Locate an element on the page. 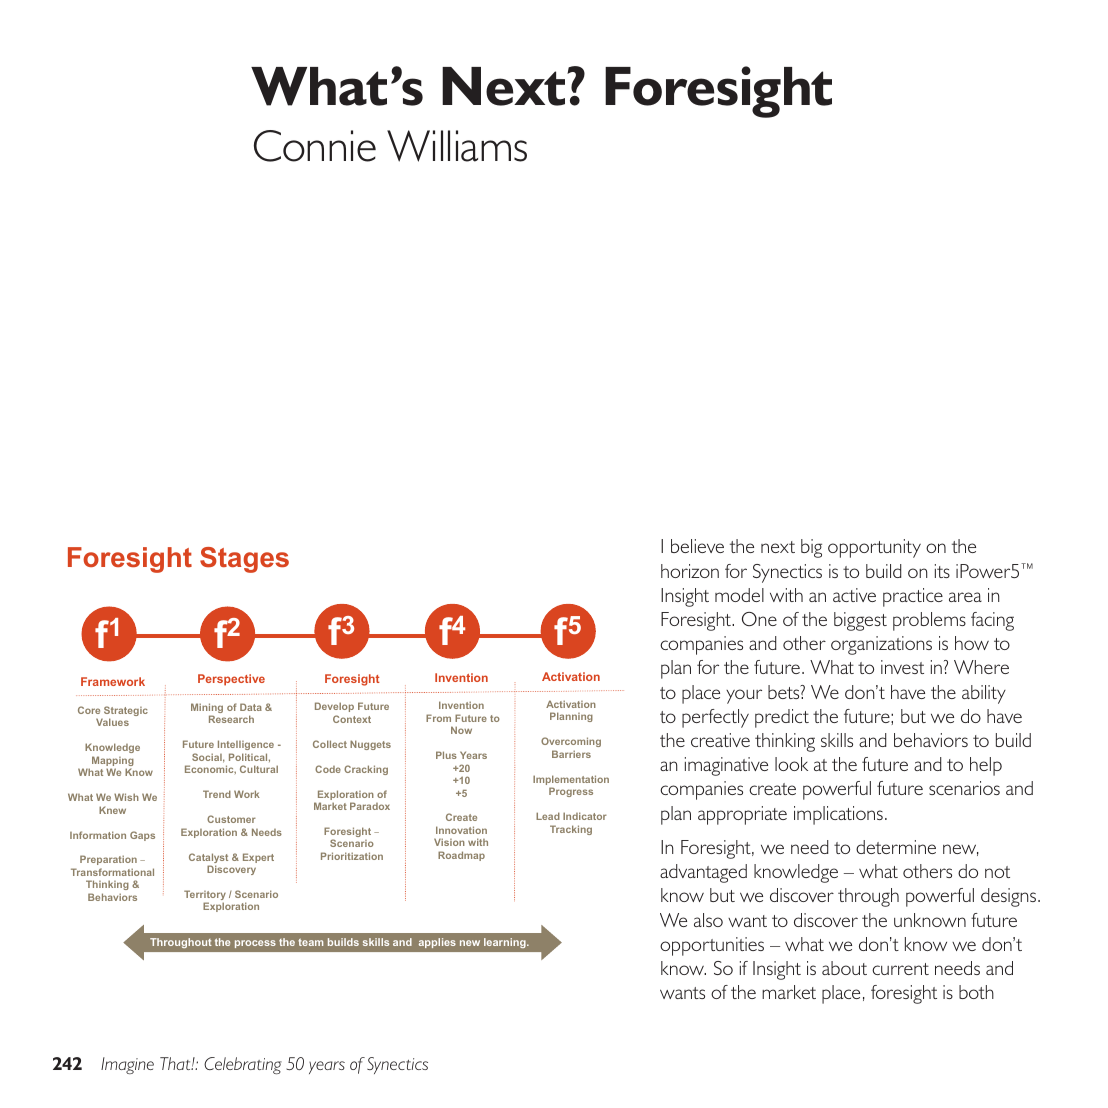 Image resolution: width=1108 pixels, height=1108 pixels. believe is located at coordinates (697, 546).
